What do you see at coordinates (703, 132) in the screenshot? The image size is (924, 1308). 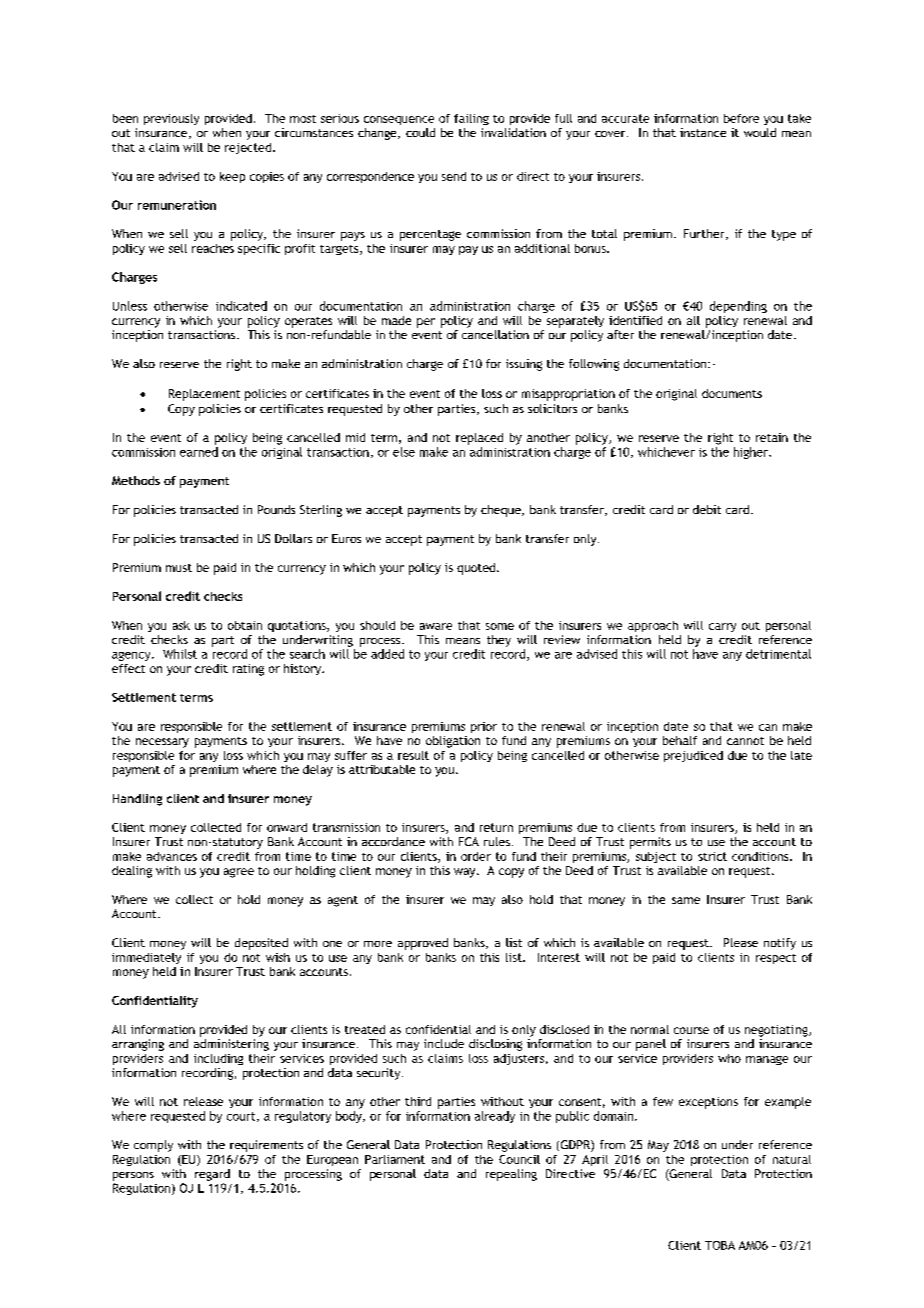 I see `instance` at bounding box center [703, 132].
